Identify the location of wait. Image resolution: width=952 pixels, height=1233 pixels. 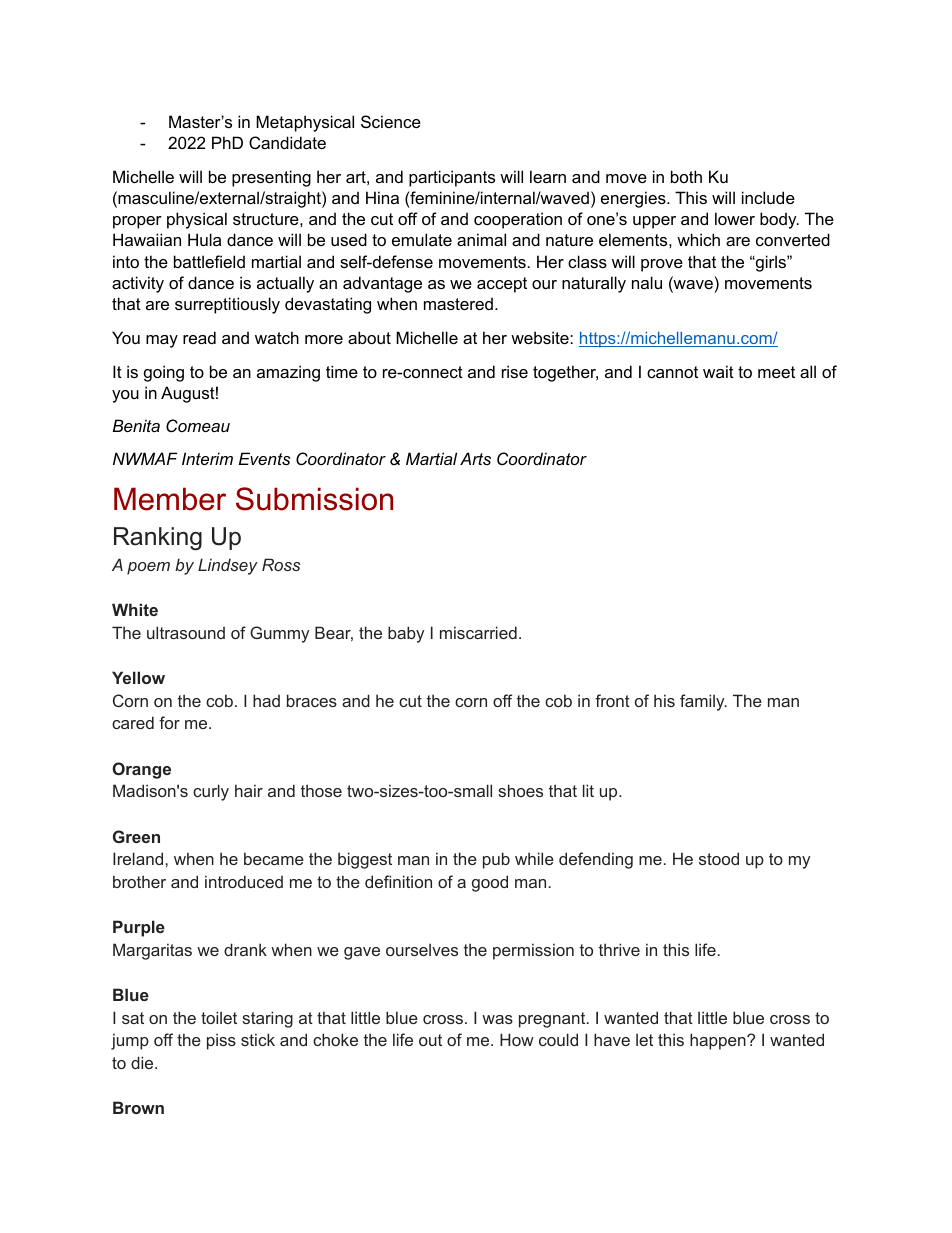
(718, 371).
